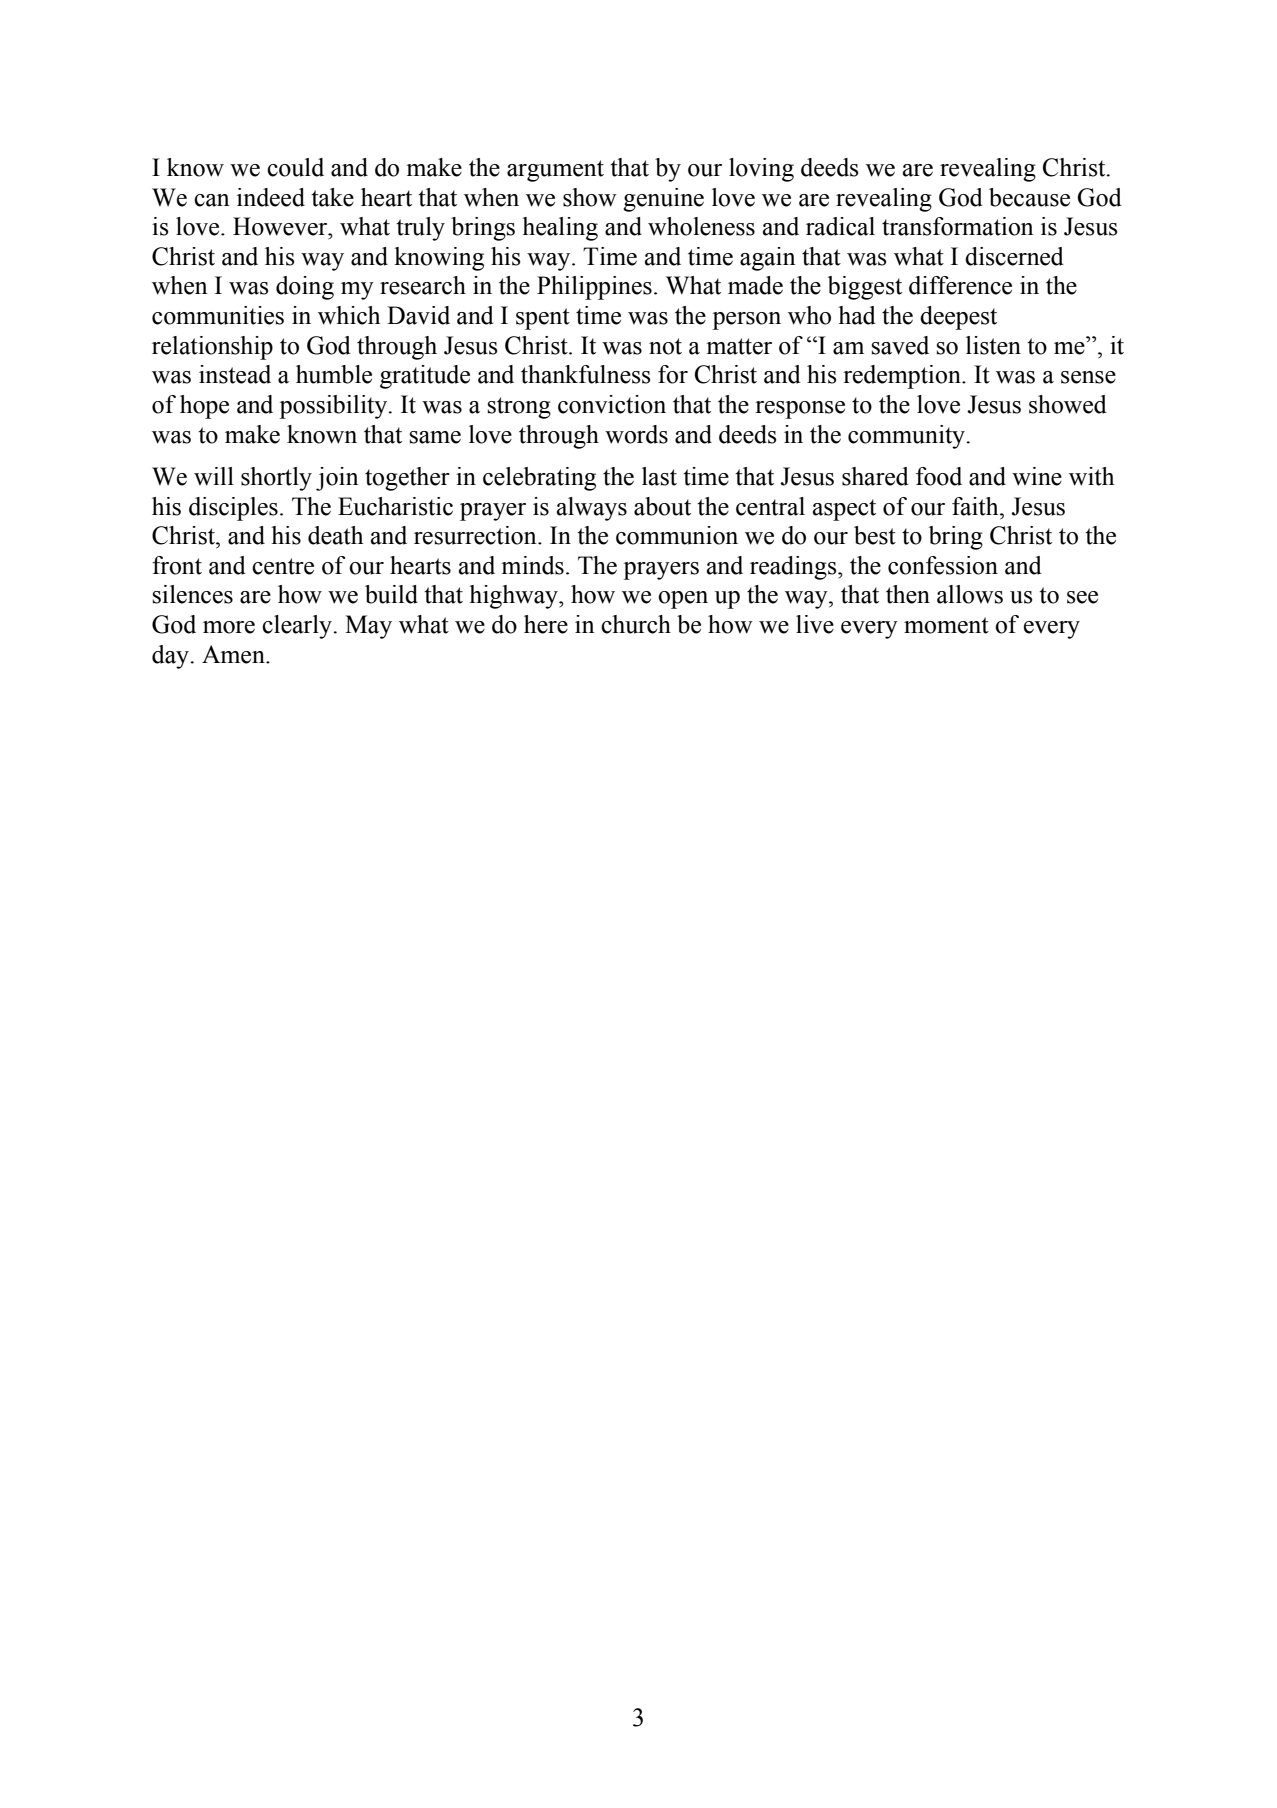 The height and width of the screenshot is (1808, 1277). Describe the element at coordinates (305, 288) in the screenshot. I see `doing` at that location.
